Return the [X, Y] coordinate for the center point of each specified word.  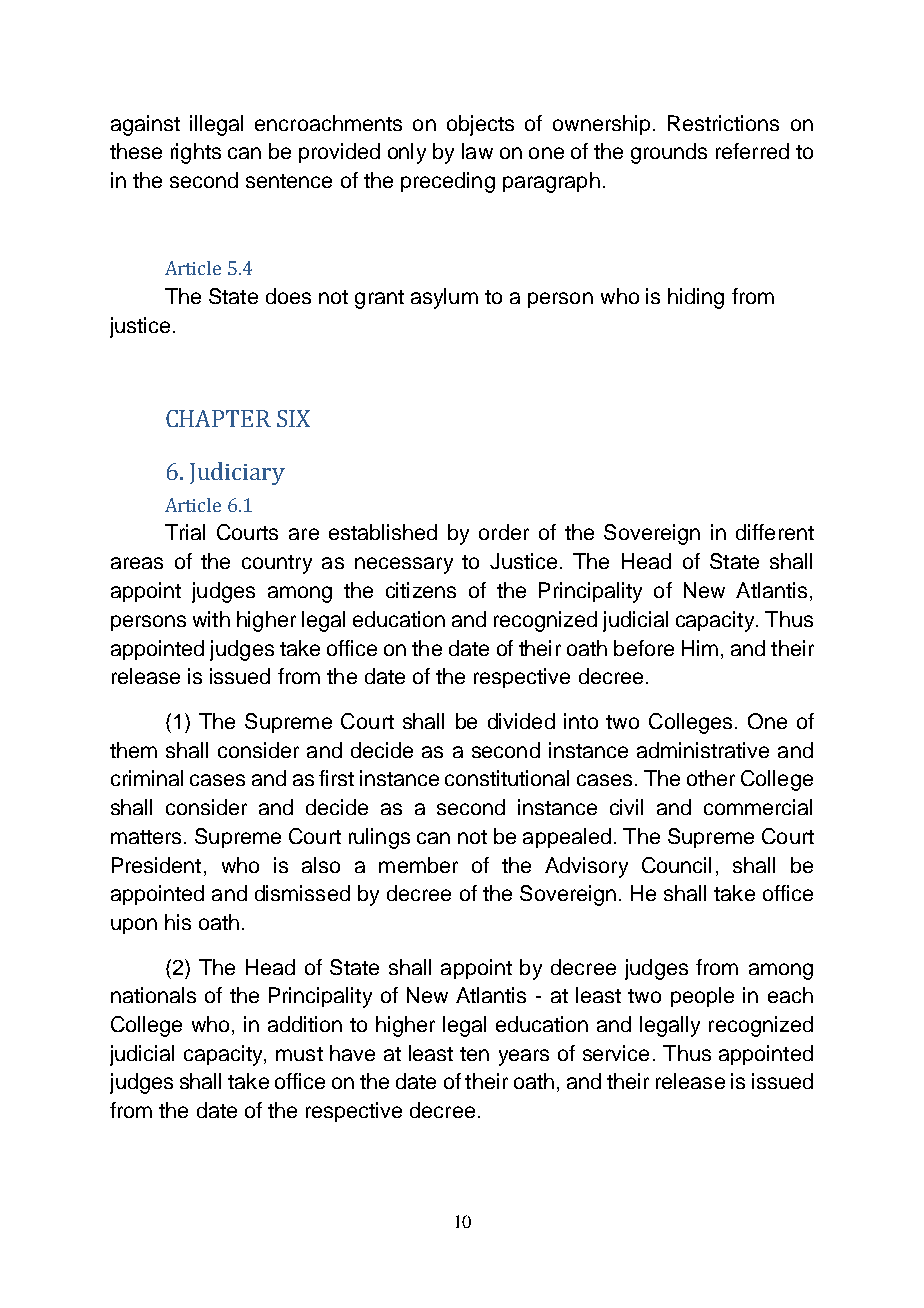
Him [700, 648]
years [524, 1057]
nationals [153, 995]
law [477, 151]
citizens [421, 590]
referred [752, 151]
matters [146, 837]
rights [196, 153]
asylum [444, 298]
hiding [696, 298]
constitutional [507, 778]
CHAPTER [218, 418]
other [711, 778]
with [211, 619]
